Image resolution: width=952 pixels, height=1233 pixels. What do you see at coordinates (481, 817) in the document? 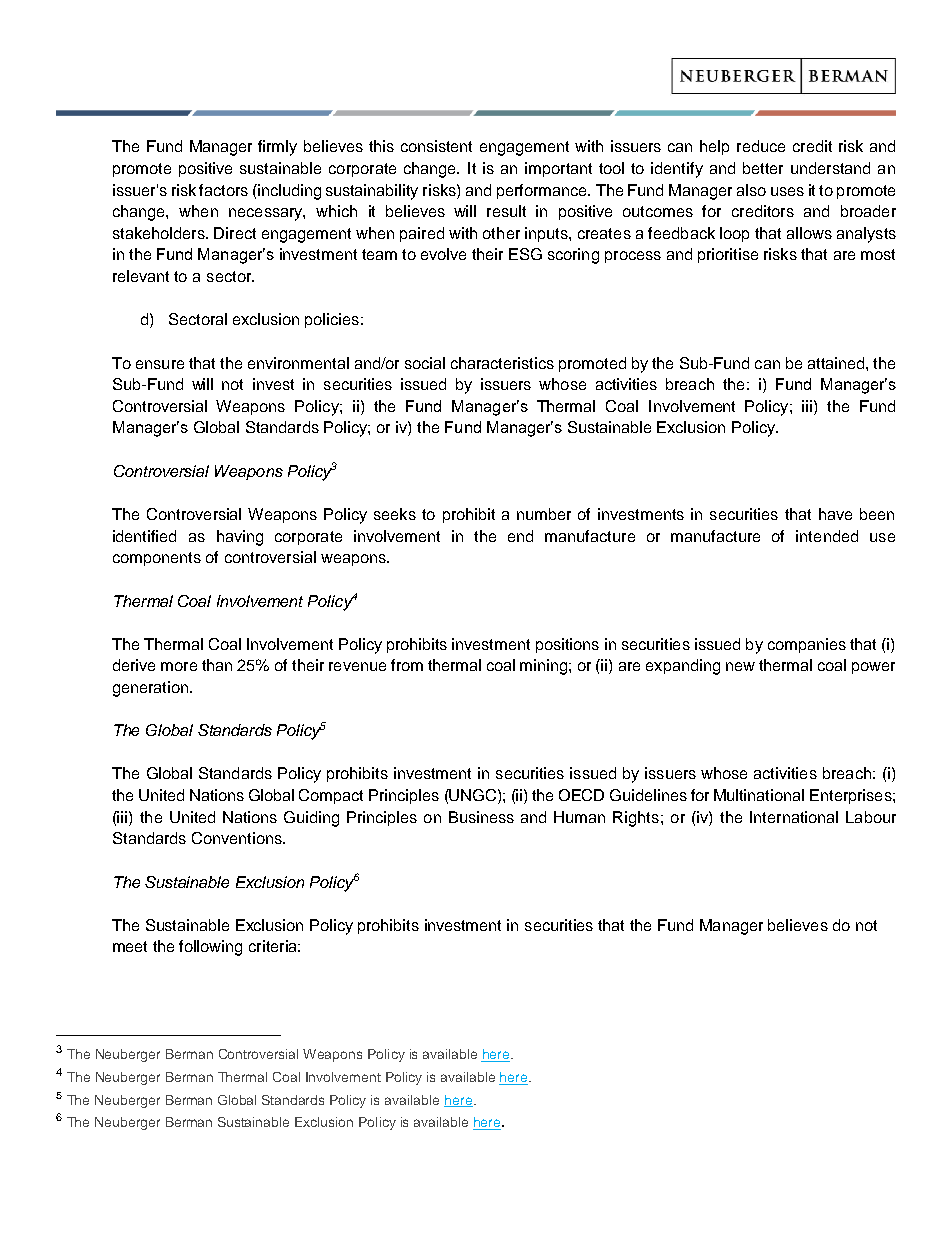
I see `Business` at bounding box center [481, 817].
